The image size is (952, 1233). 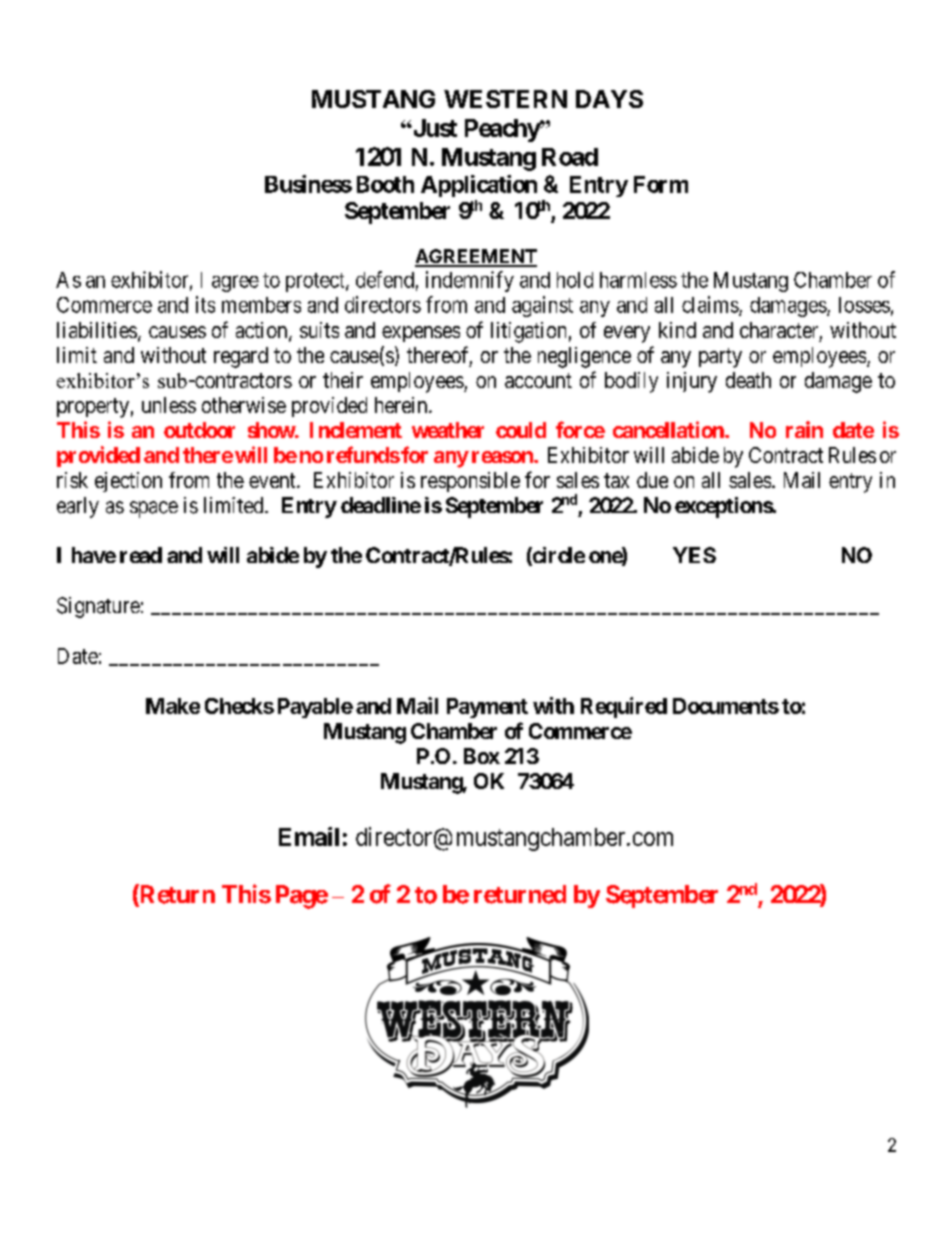 I want to click on Booth, so click(x=385, y=184).
